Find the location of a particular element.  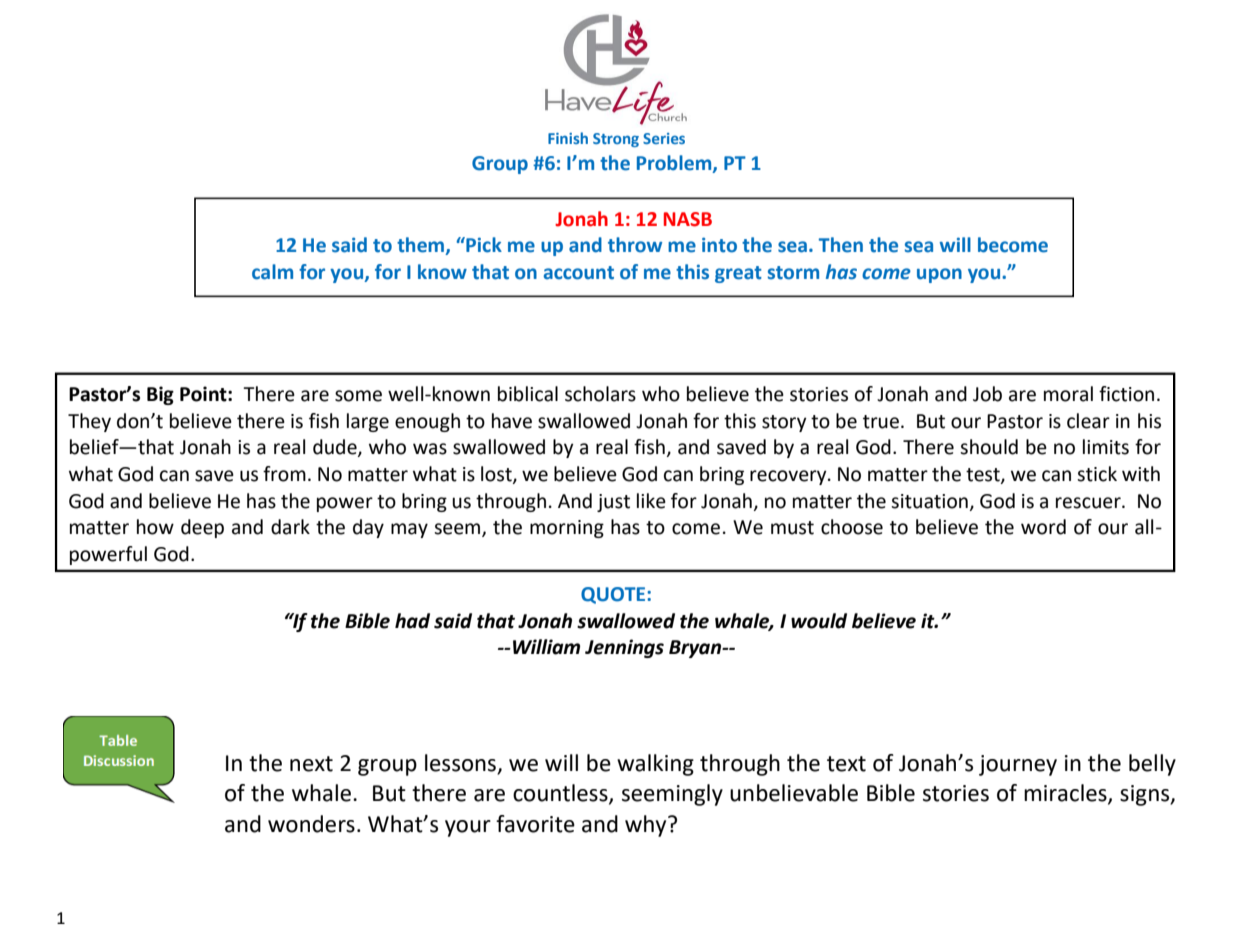

Then is located at coordinates (841, 245).
